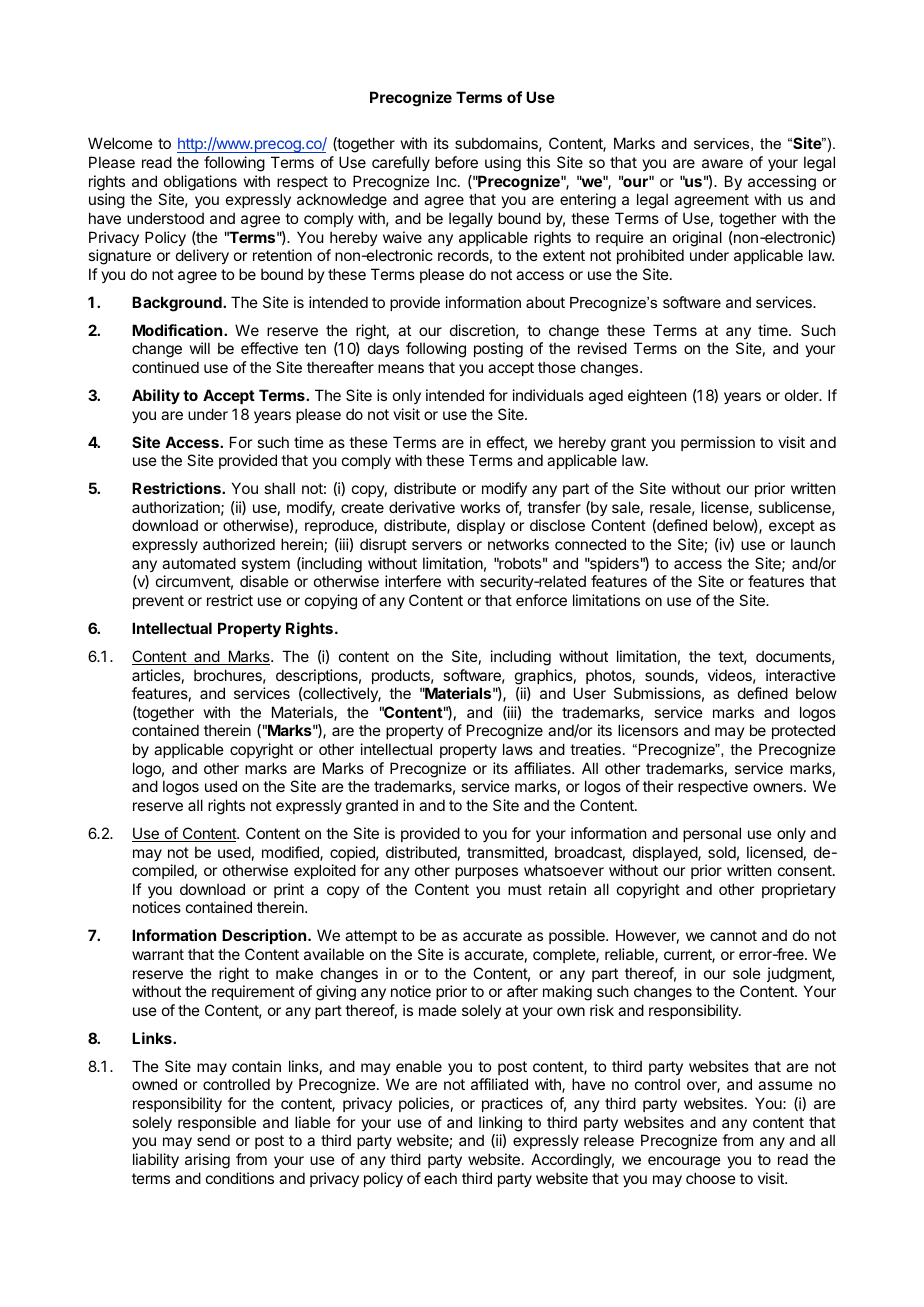 Image resolution: width=924 pixels, height=1307 pixels. Describe the element at coordinates (801, 675) in the document. I see `interactive` at that location.
